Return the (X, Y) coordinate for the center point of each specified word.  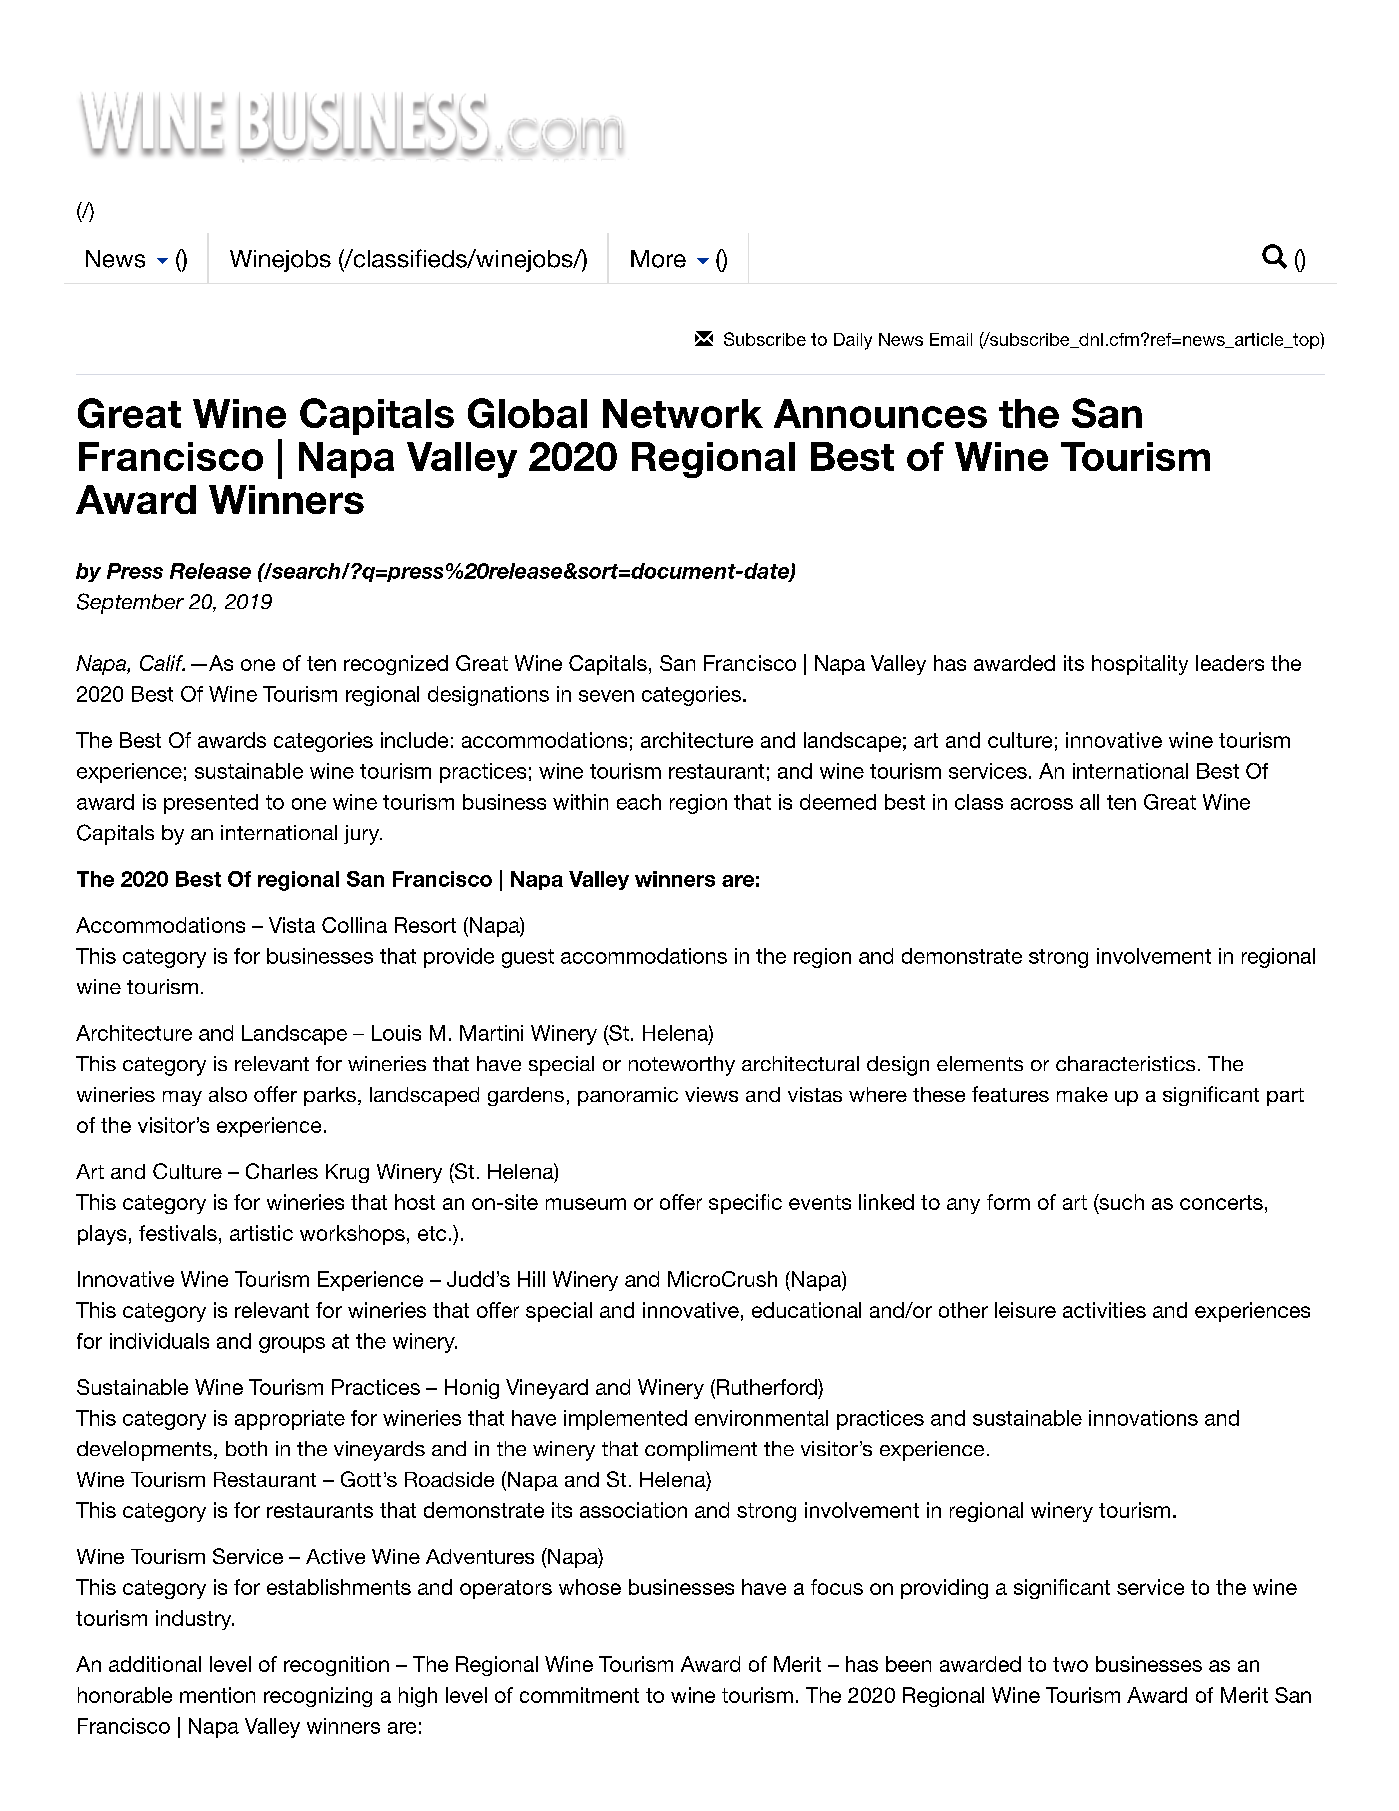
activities (1104, 1310)
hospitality (1140, 665)
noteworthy (682, 1066)
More (658, 259)
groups (292, 1345)
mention (217, 1695)
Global (527, 413)
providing (944, 1589)
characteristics (1125, 1063)
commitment (579, 1695)
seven (606, 696)
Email (951, 339)
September (130, 603)
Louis (396, 1033)
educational (806, 1310)
